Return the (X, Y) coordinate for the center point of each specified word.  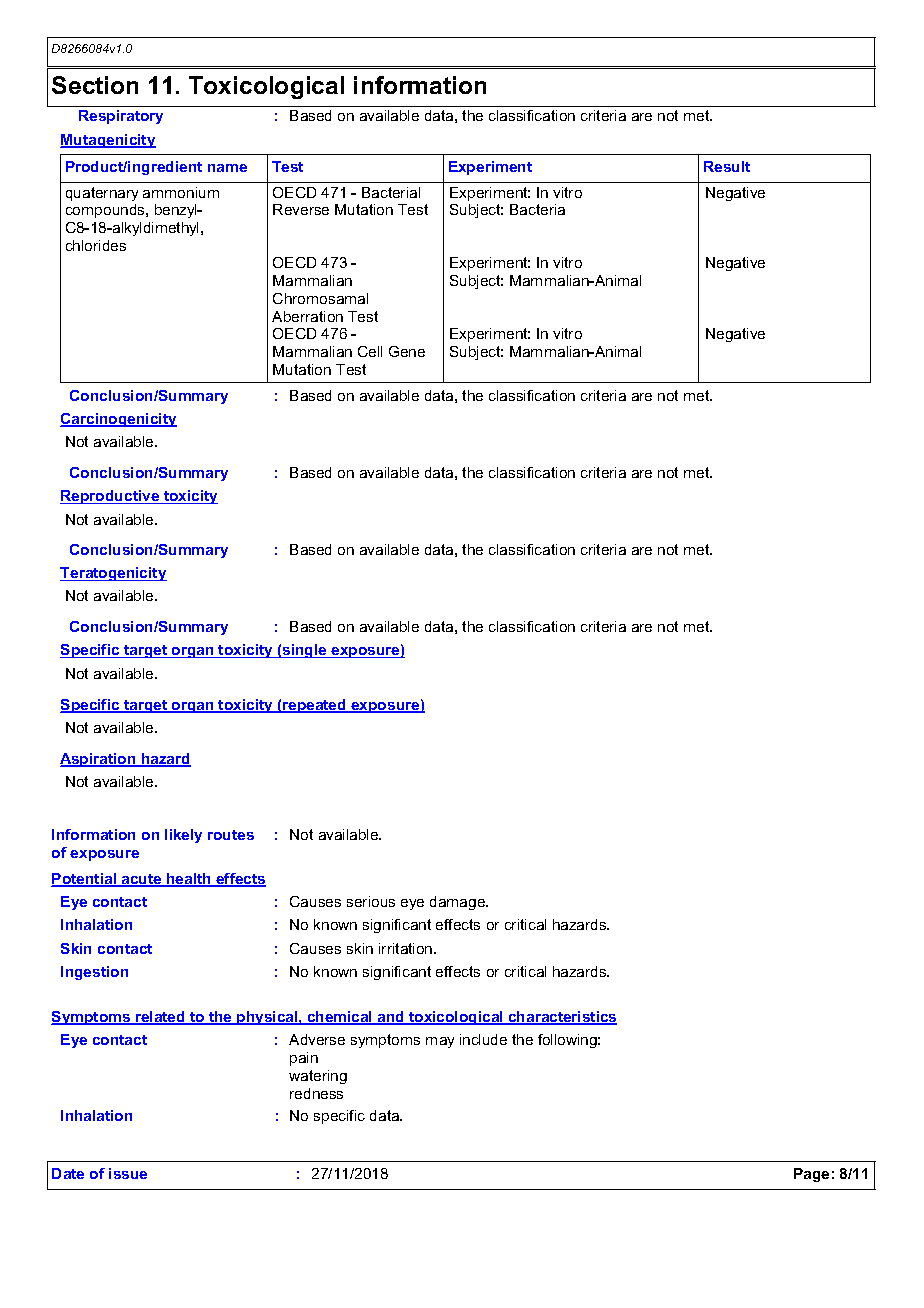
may (440, 1042)
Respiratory (121, 117)
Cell (370, 351)
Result (727, 166)
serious (371, 901)
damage (459, 903)
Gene (407, 351)
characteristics (562, 1018)
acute (142, 880)
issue (128, 1173)
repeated (314, 706)
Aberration (307, 316)
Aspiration (99, 760)
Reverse (301, 209)
